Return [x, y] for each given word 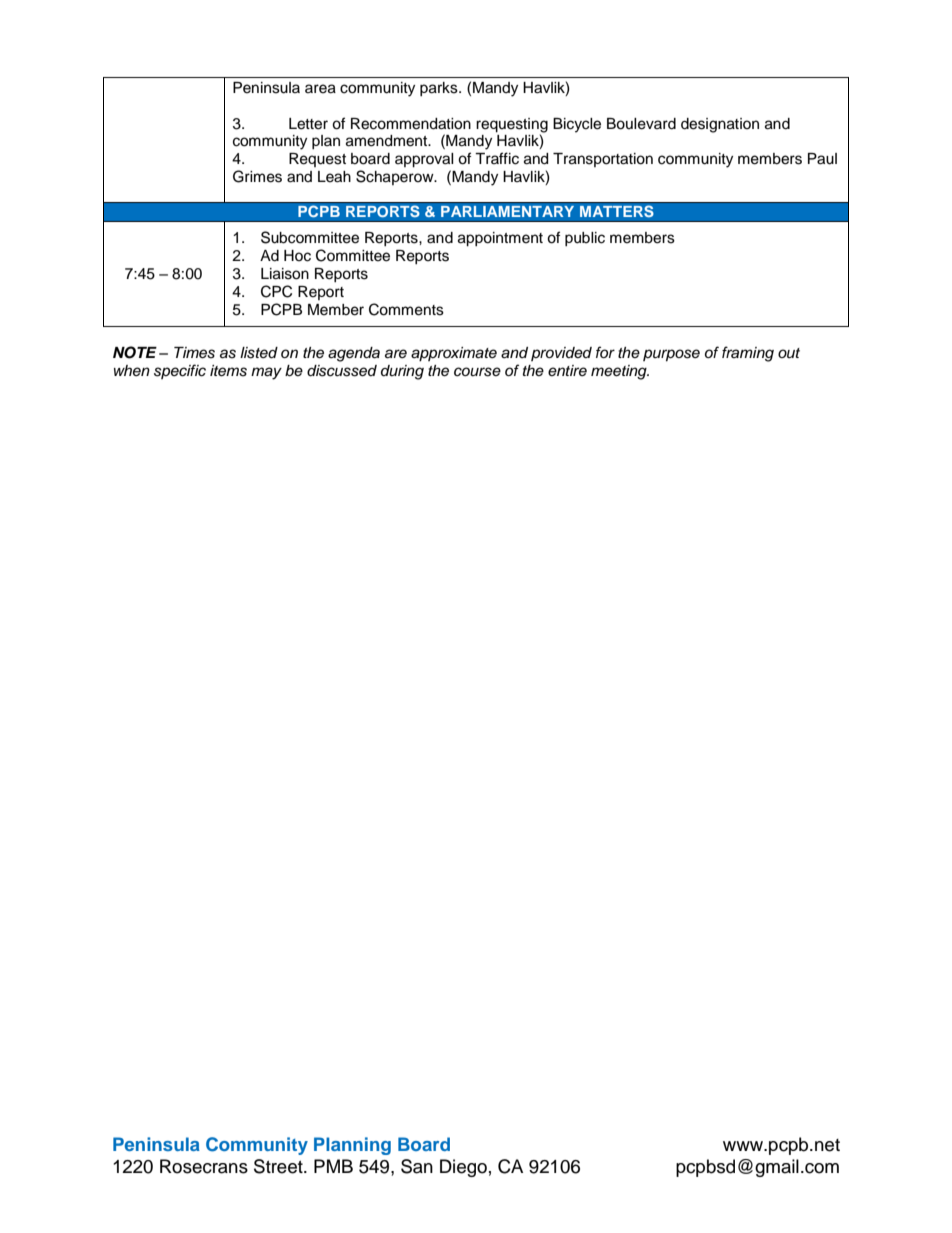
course [477, 372]
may [266, 373]
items [228, 371]
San [417, 1166]
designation [720, 125]
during [402, 372]
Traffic [497, 158]
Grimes [257, 176]
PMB [333, 1166]
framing [748, 354]
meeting [620, 372]
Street [279, 1166]
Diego [463, 1168]
